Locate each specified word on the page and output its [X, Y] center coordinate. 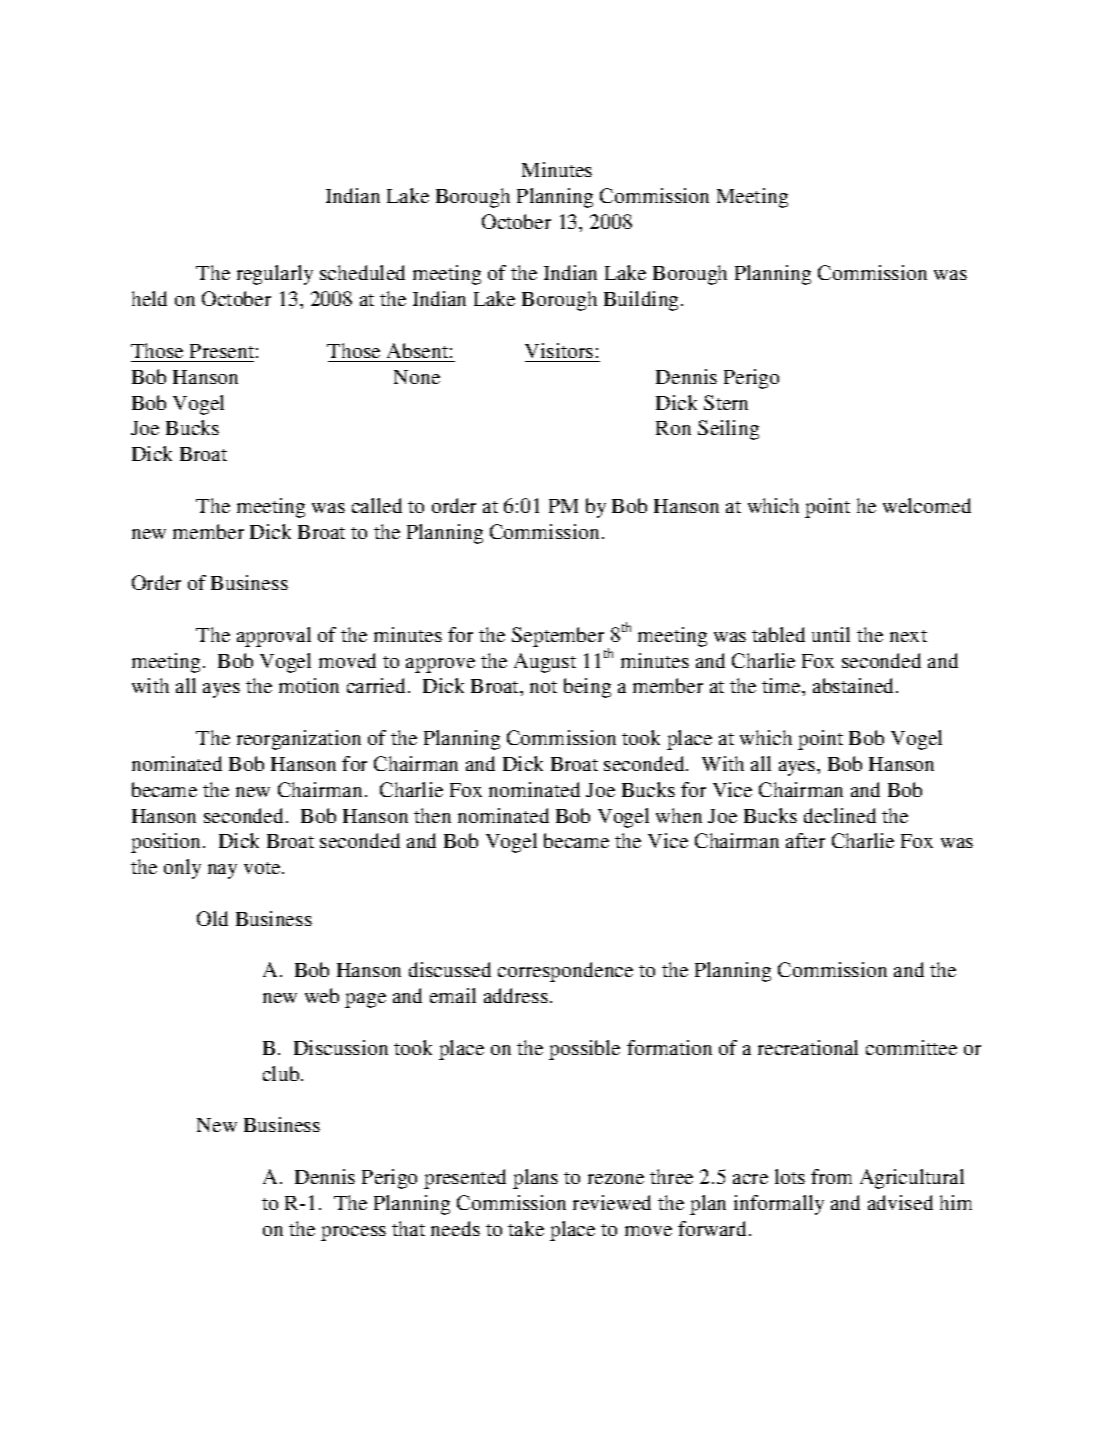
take [526, 1228]
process [353, 1233]
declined [840, 815]
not [543, 687]
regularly [275, 275]
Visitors [559, 350]
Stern [726, 402]
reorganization [299, 740]
